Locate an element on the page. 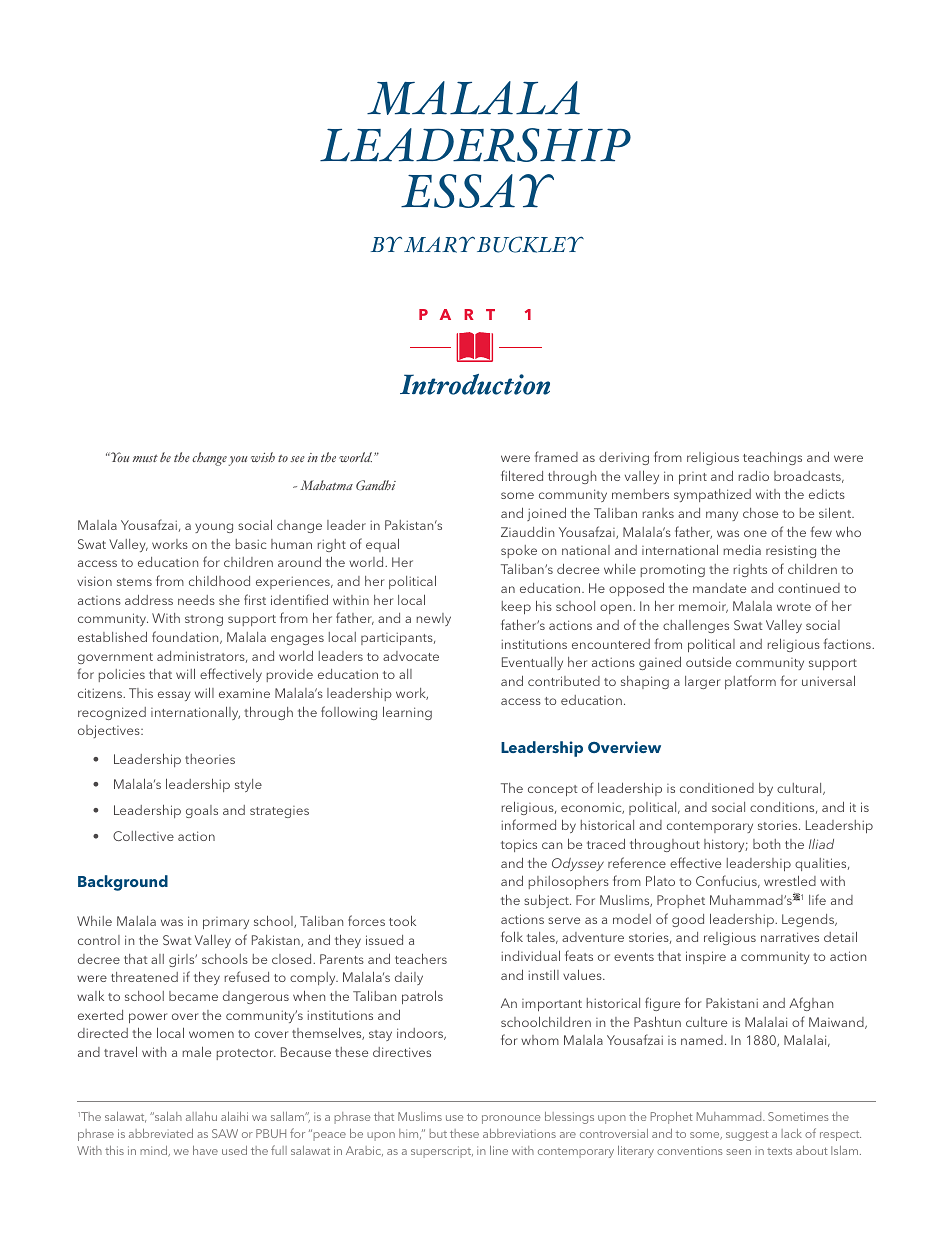  BUCKLEY is located at coordinates (530, 244).
